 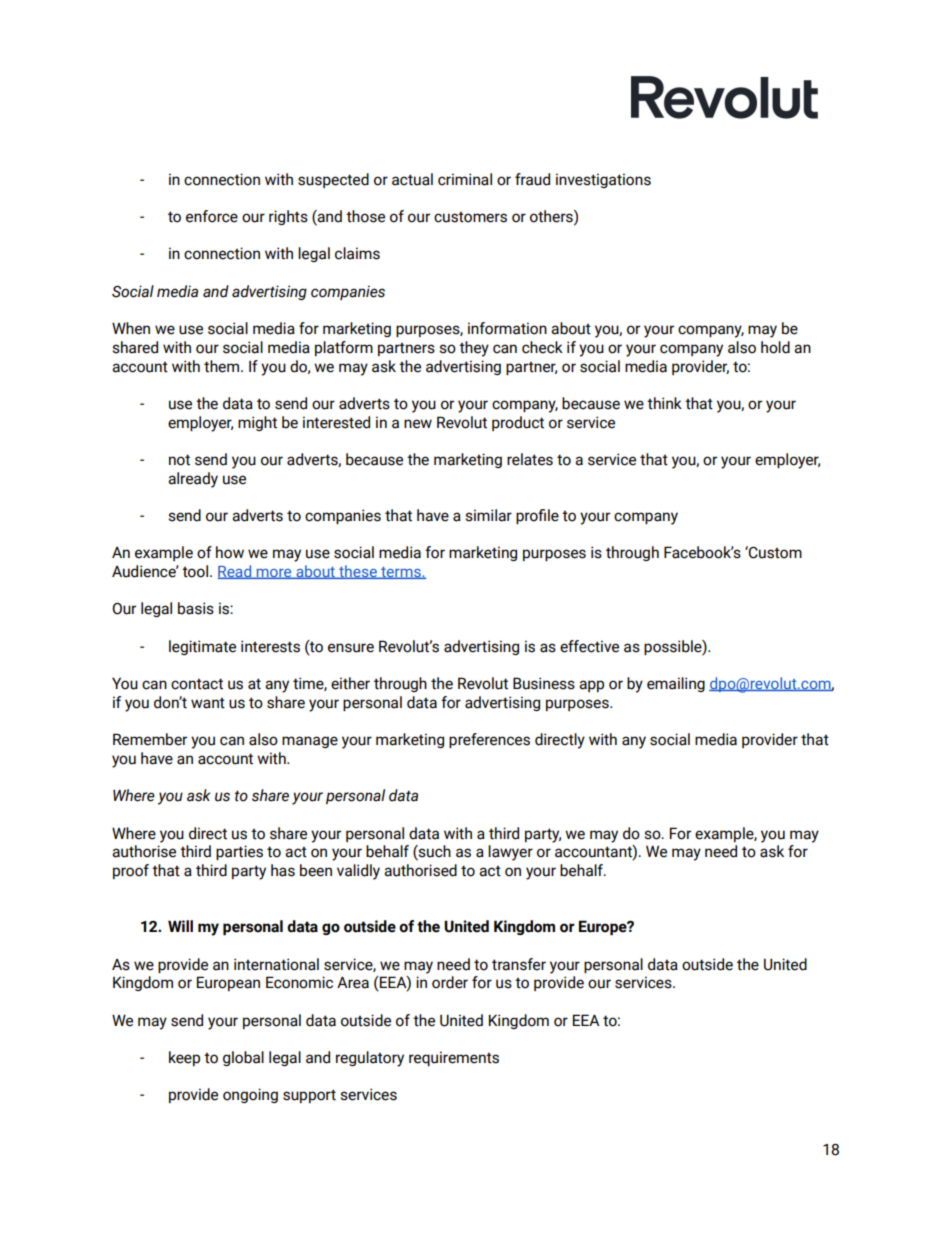 What do you see at coordinates (519, 964) in the screenshot?
I see `transfer` at bounding box center [519, 964].
